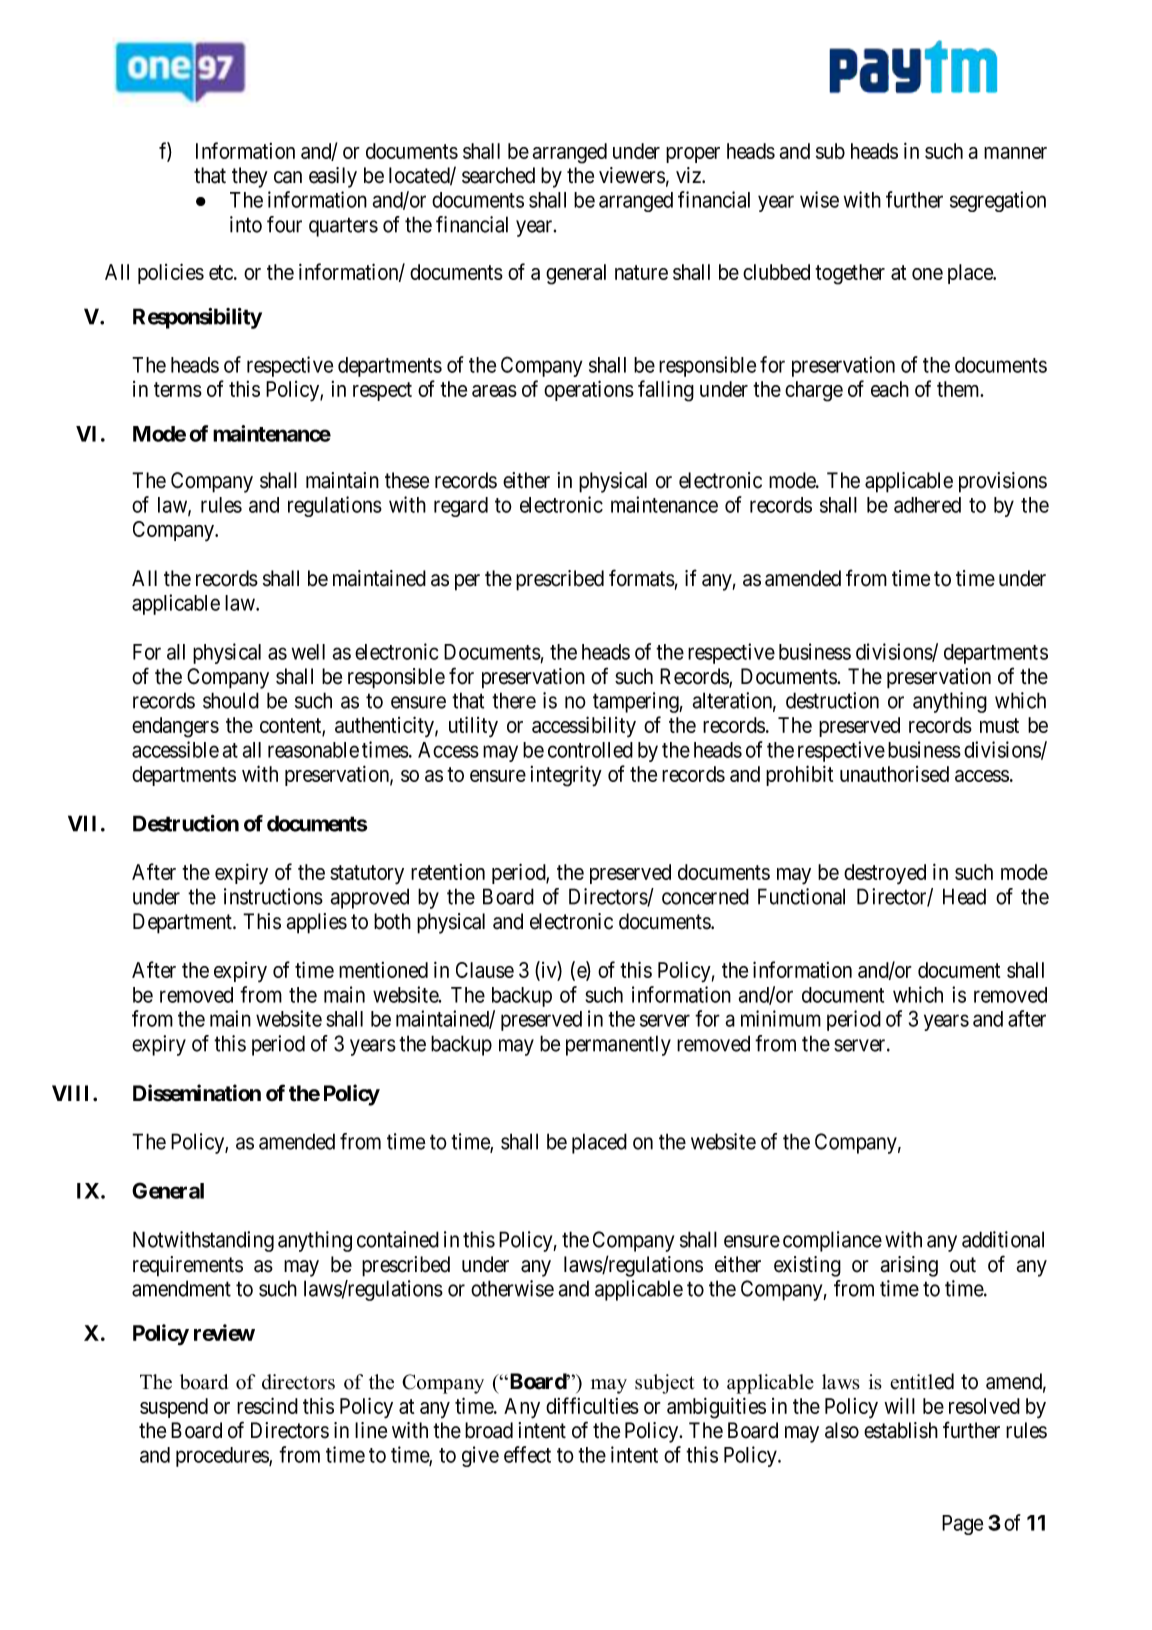 This image has width=1152, height=1630. What do you see at coordinates (885, 874) in the image?
I see `destroyed` at bounding box center [885, 874].
